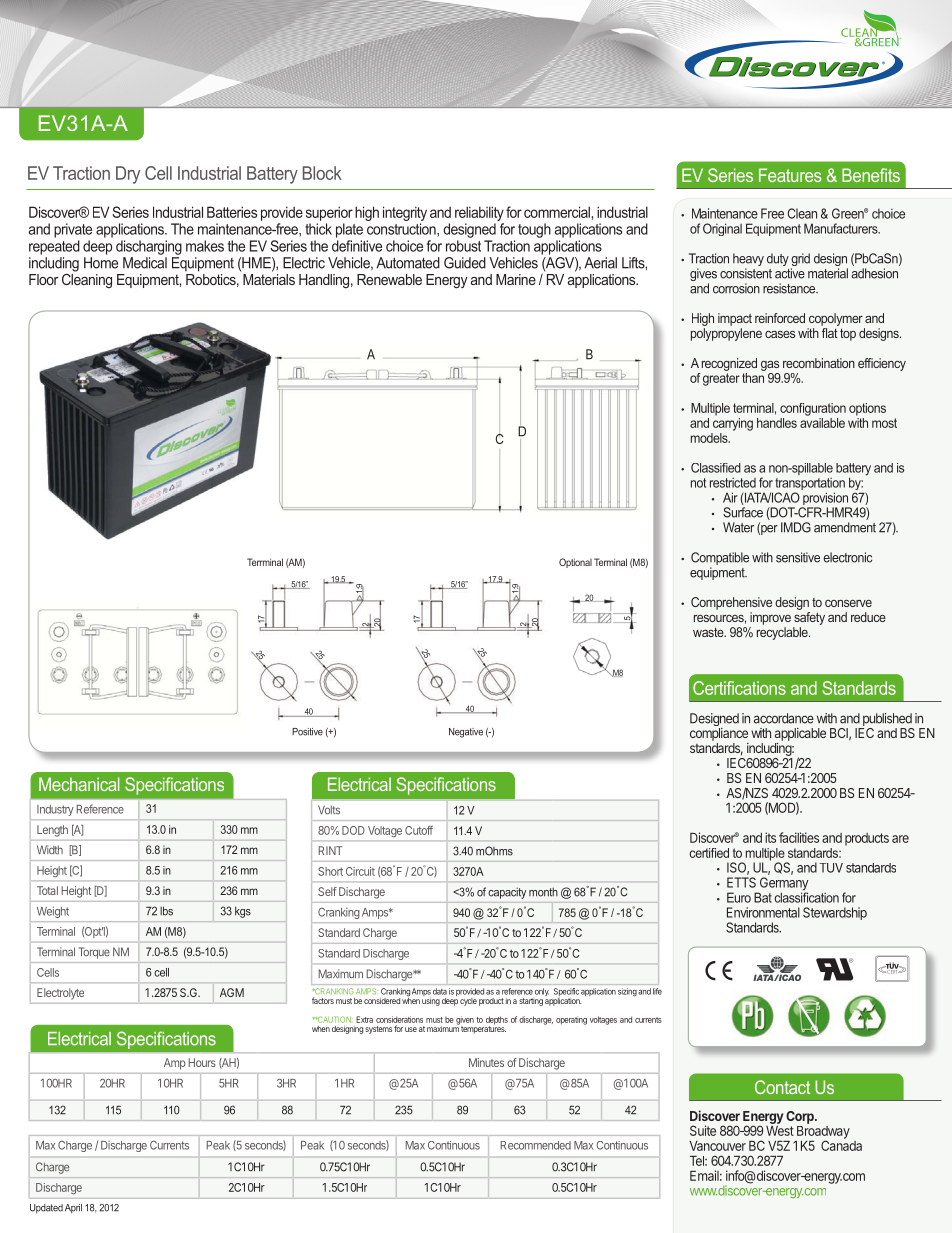  I want to click on reliability, so click(479, 213).
